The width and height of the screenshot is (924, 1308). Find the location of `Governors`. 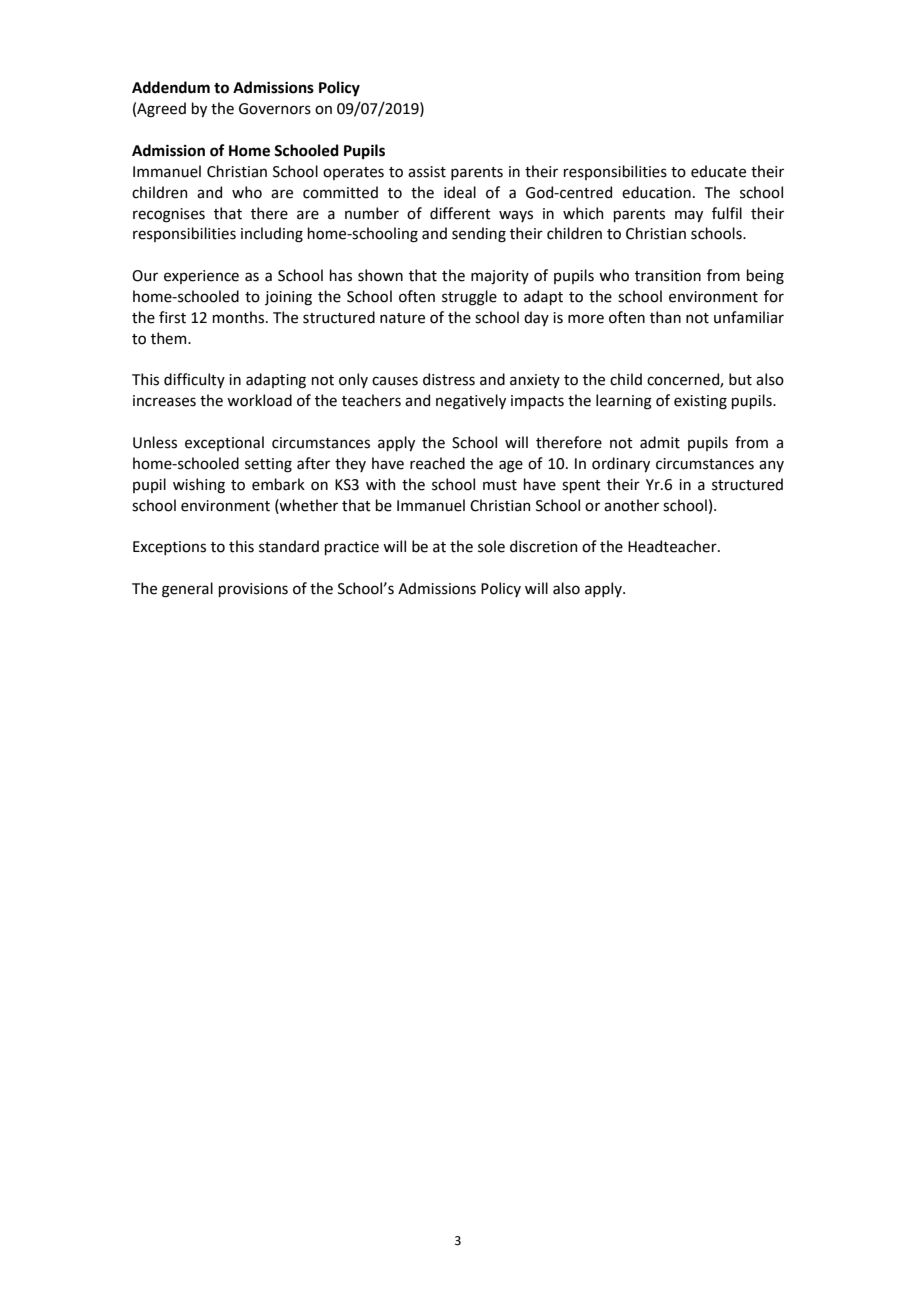

Governors is located at coordinates (275, 109).
